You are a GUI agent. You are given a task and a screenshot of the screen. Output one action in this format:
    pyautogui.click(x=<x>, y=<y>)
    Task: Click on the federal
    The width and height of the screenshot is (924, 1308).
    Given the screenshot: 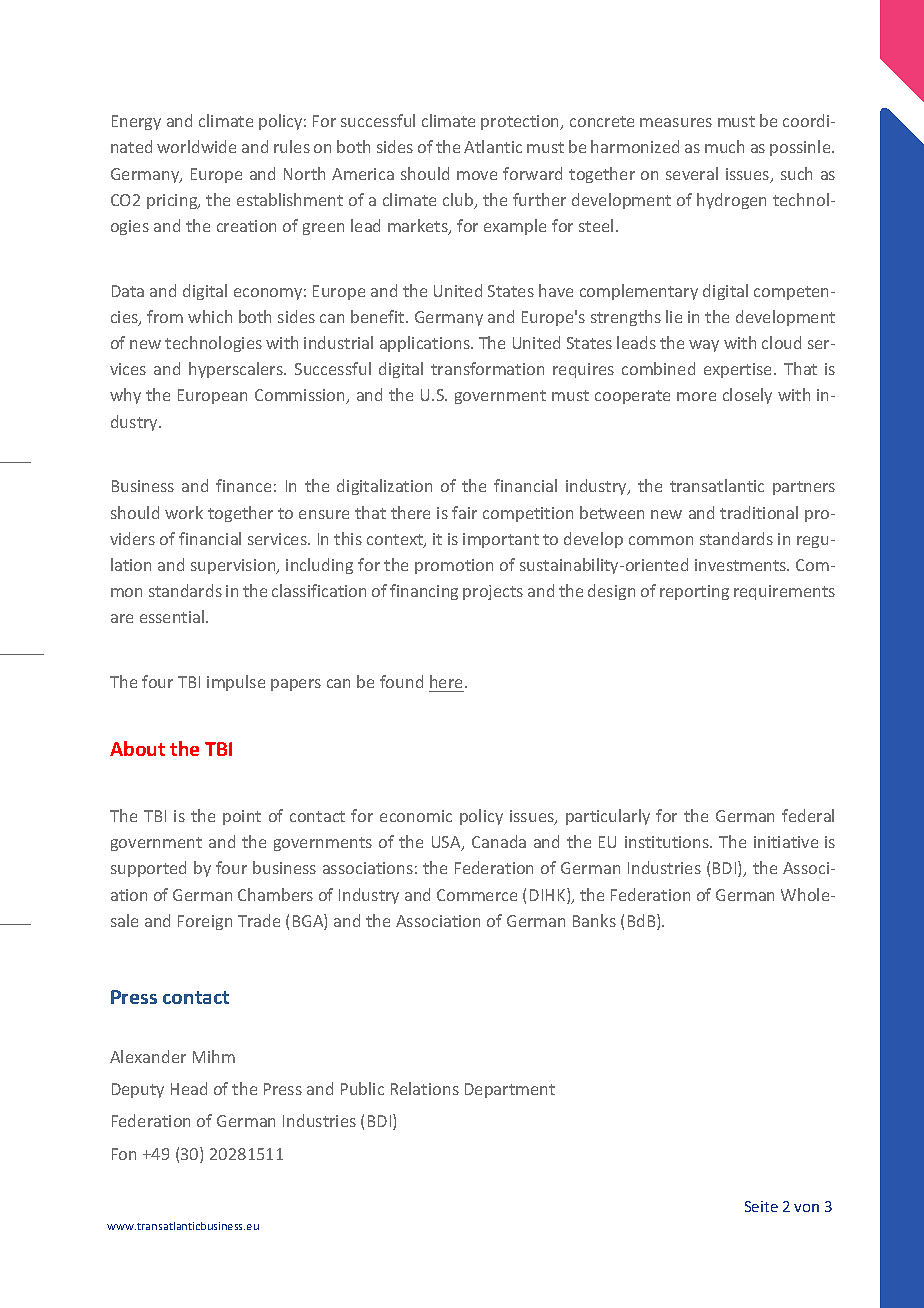 What is the action you would take?
    pyautogui.click(x=808, y=815)
